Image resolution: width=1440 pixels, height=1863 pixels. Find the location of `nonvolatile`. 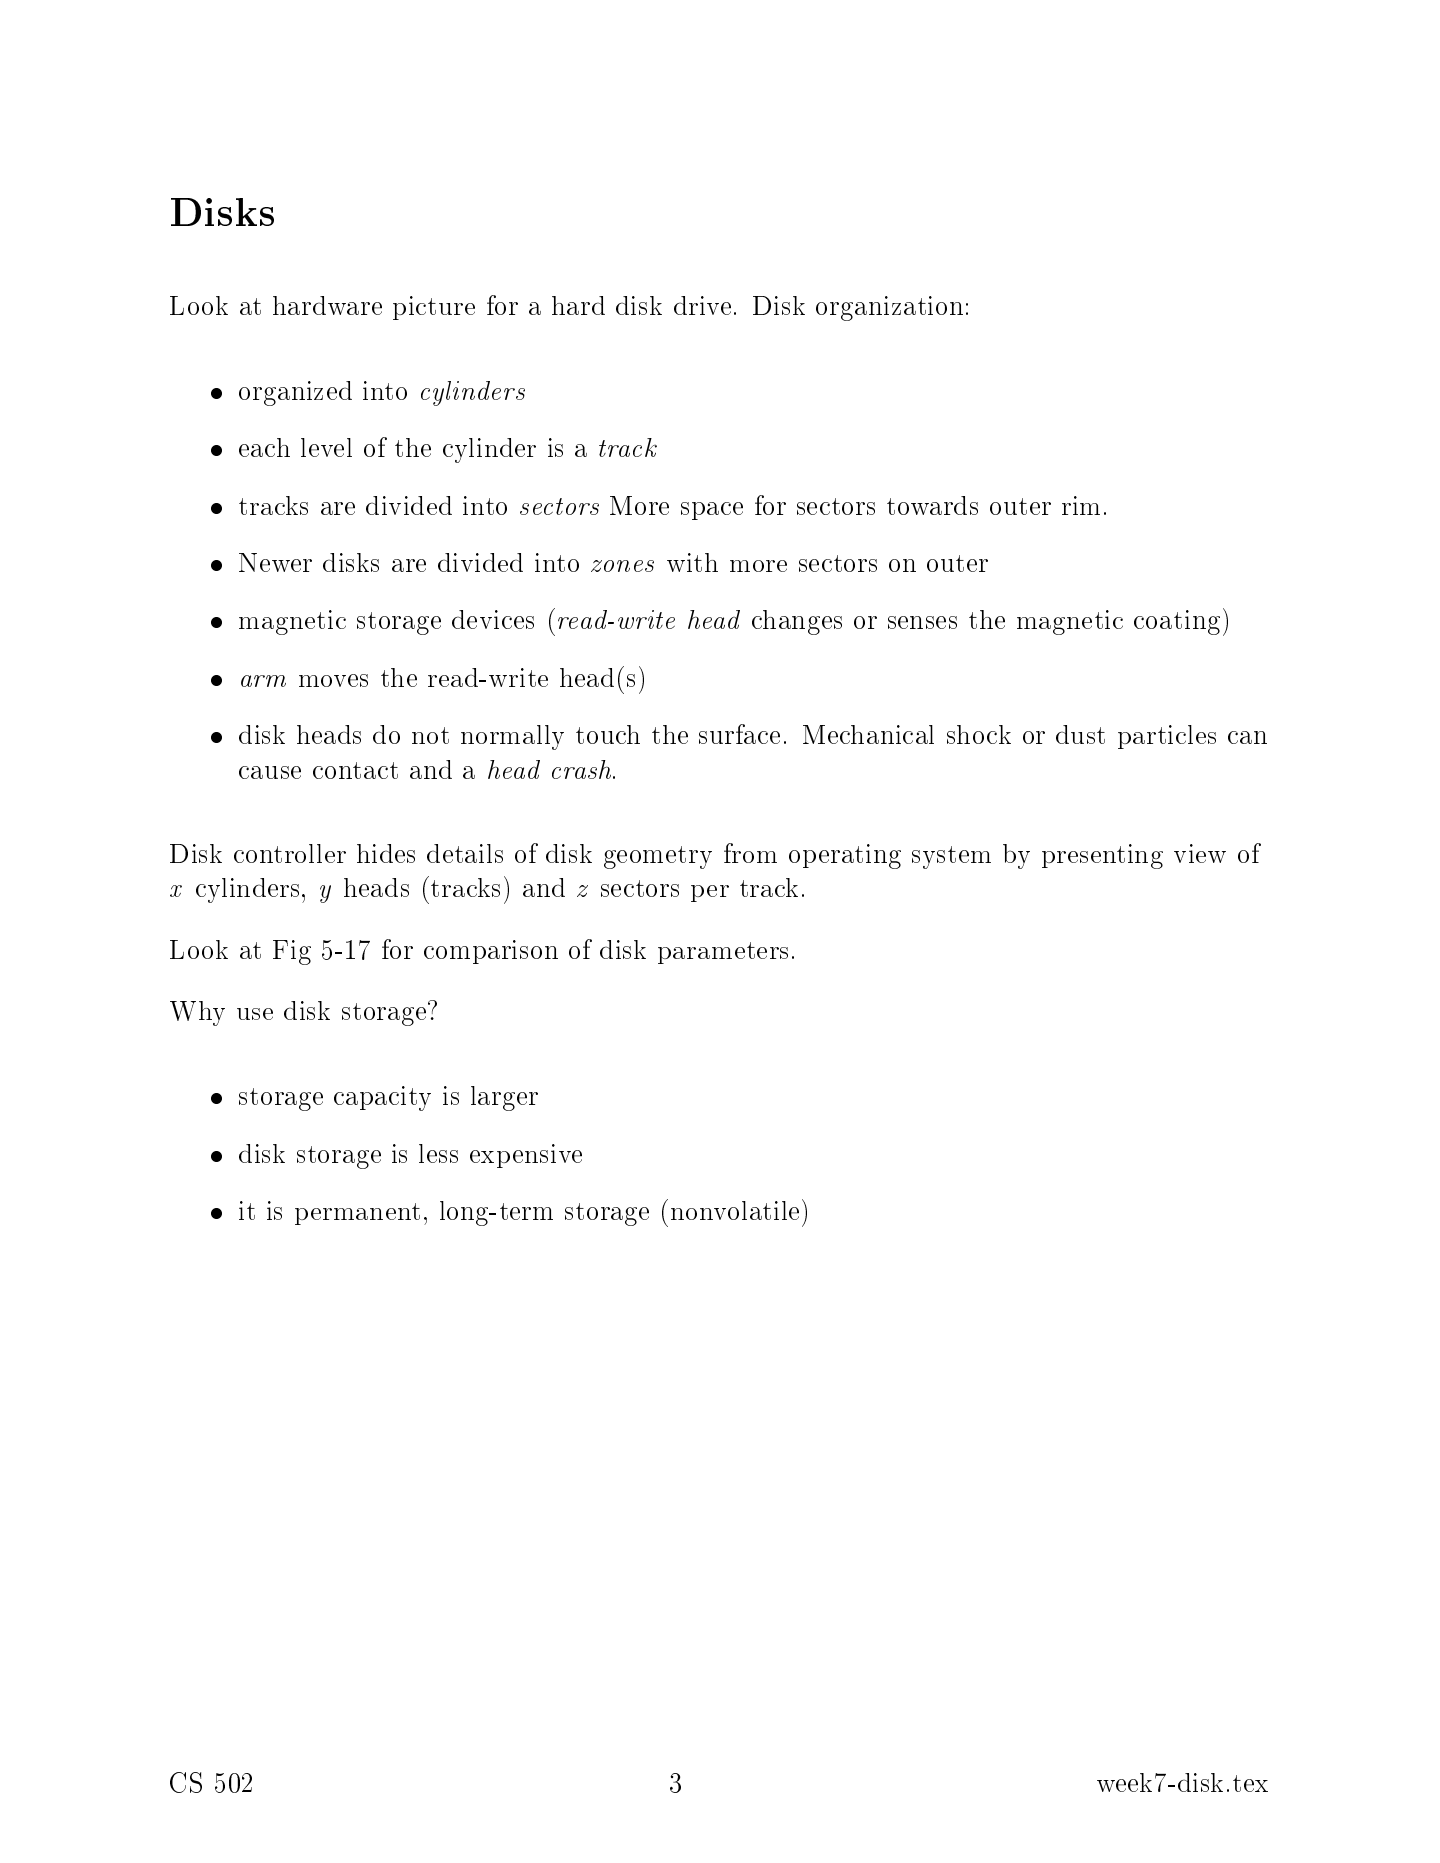

nonvolatile is located at coordinates (735, 1210).
